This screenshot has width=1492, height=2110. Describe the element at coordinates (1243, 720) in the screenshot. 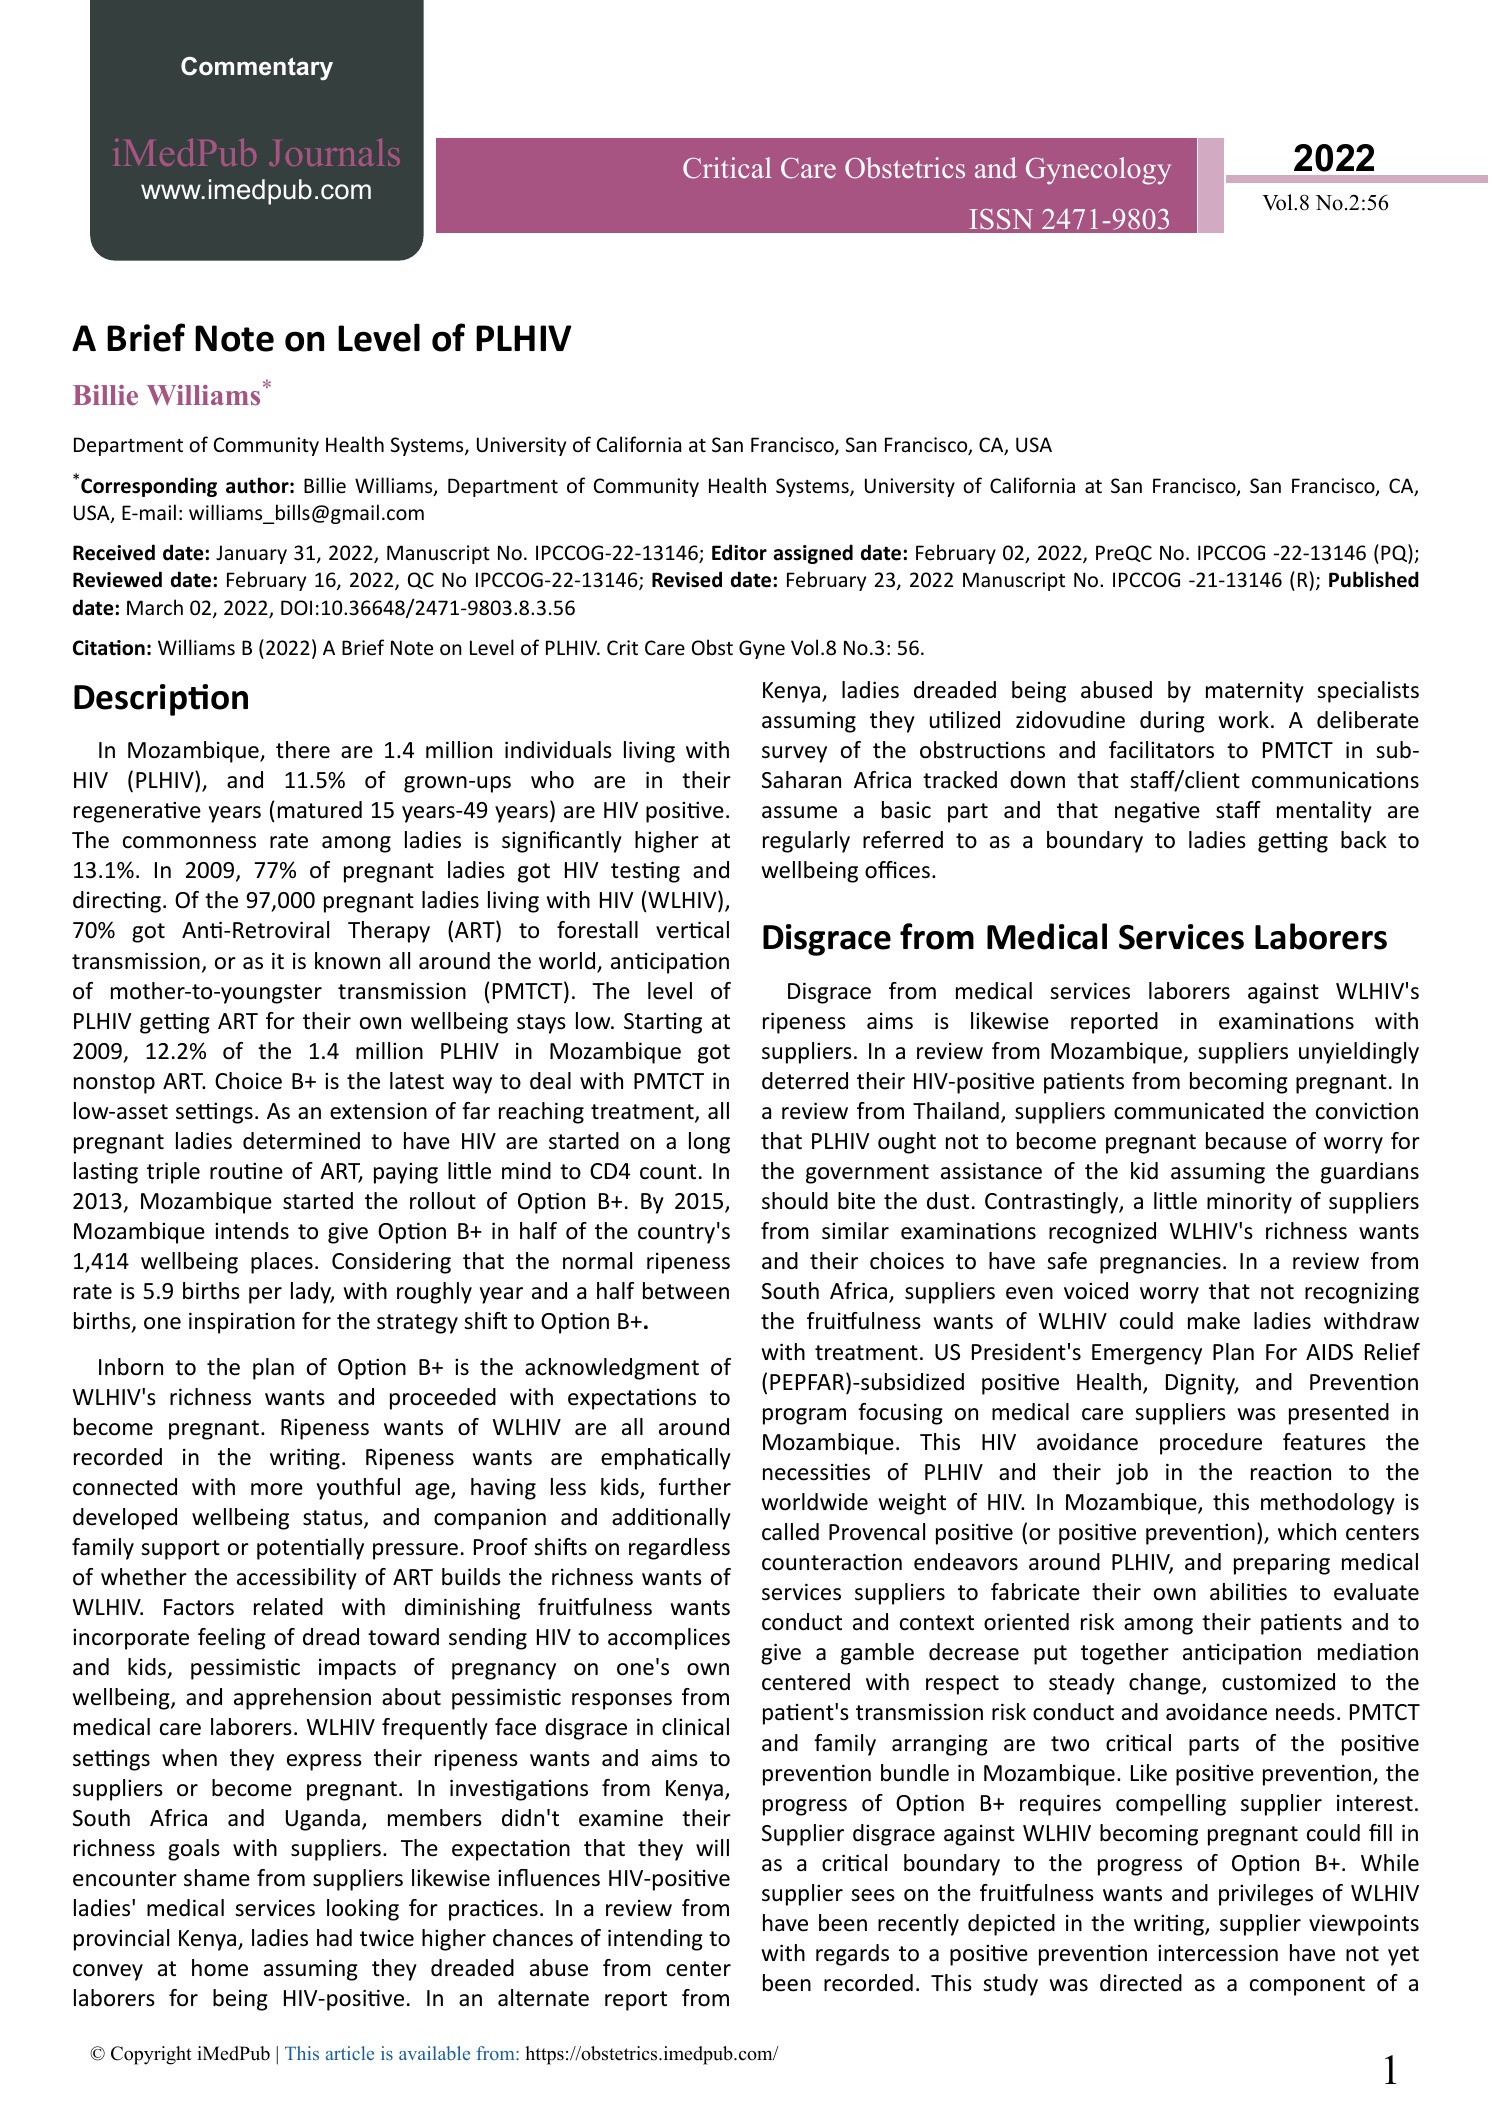

I see `work` at that location.
